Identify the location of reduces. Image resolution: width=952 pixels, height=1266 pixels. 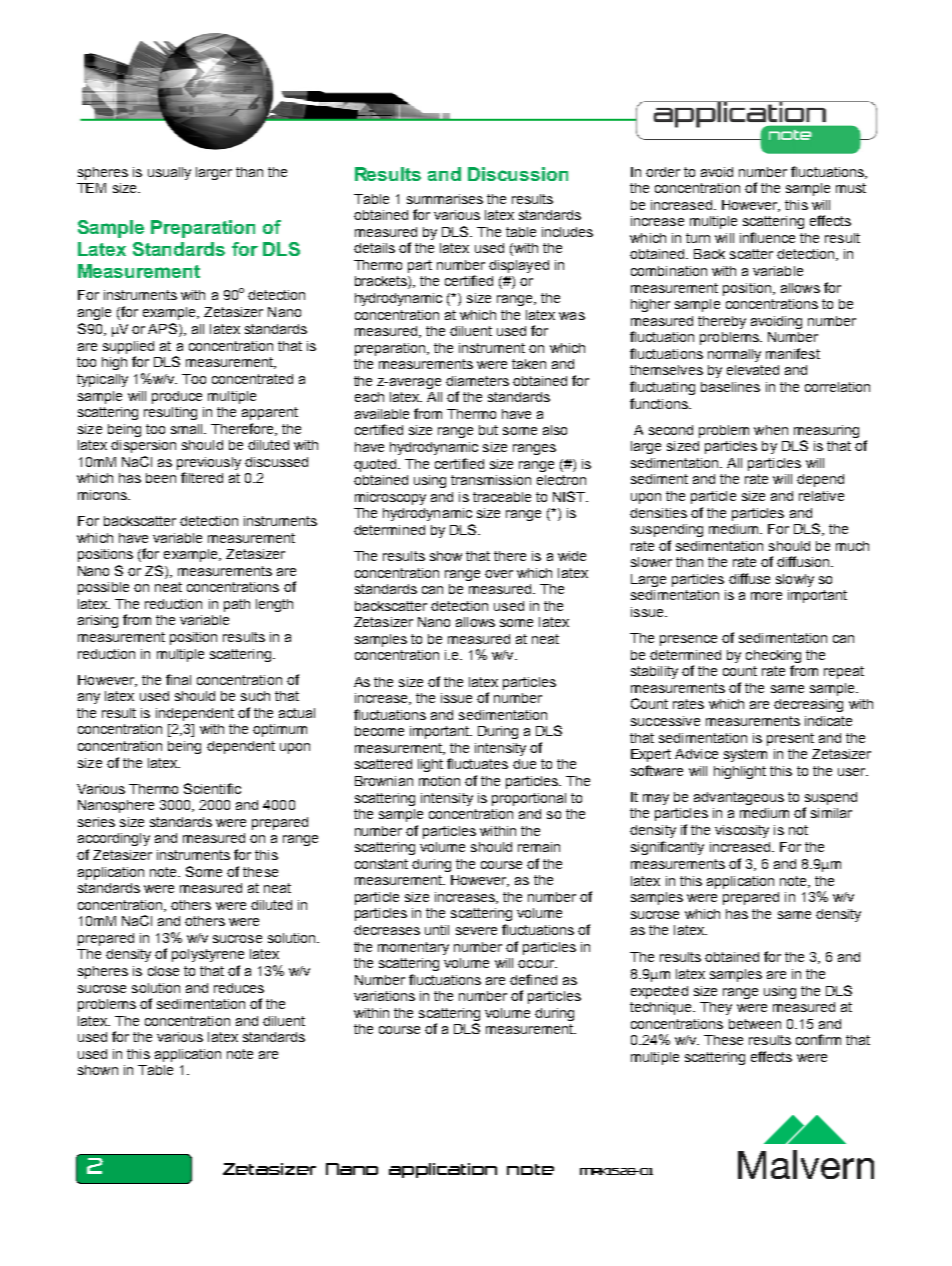
(239, 988).
